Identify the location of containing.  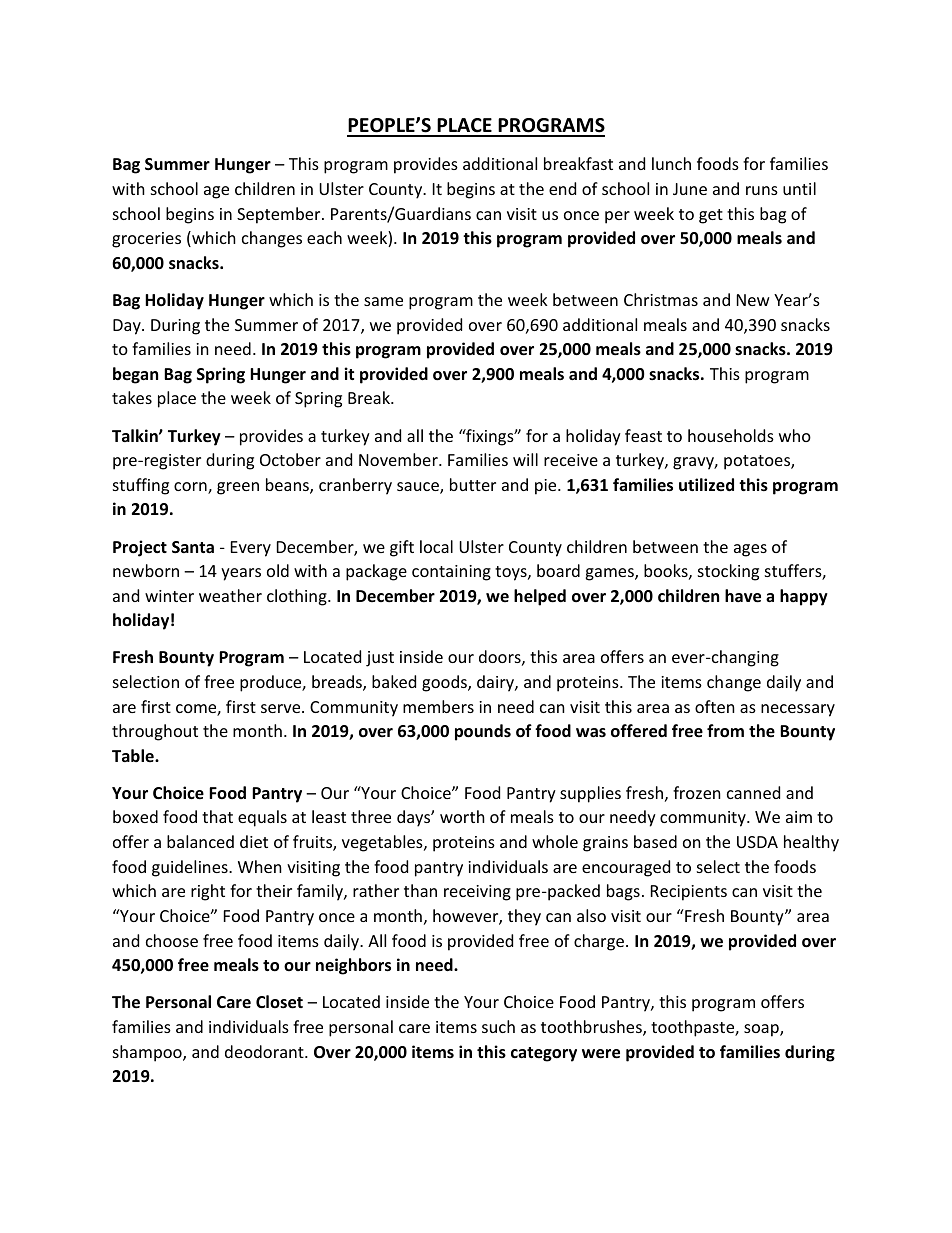
(451, 573).
